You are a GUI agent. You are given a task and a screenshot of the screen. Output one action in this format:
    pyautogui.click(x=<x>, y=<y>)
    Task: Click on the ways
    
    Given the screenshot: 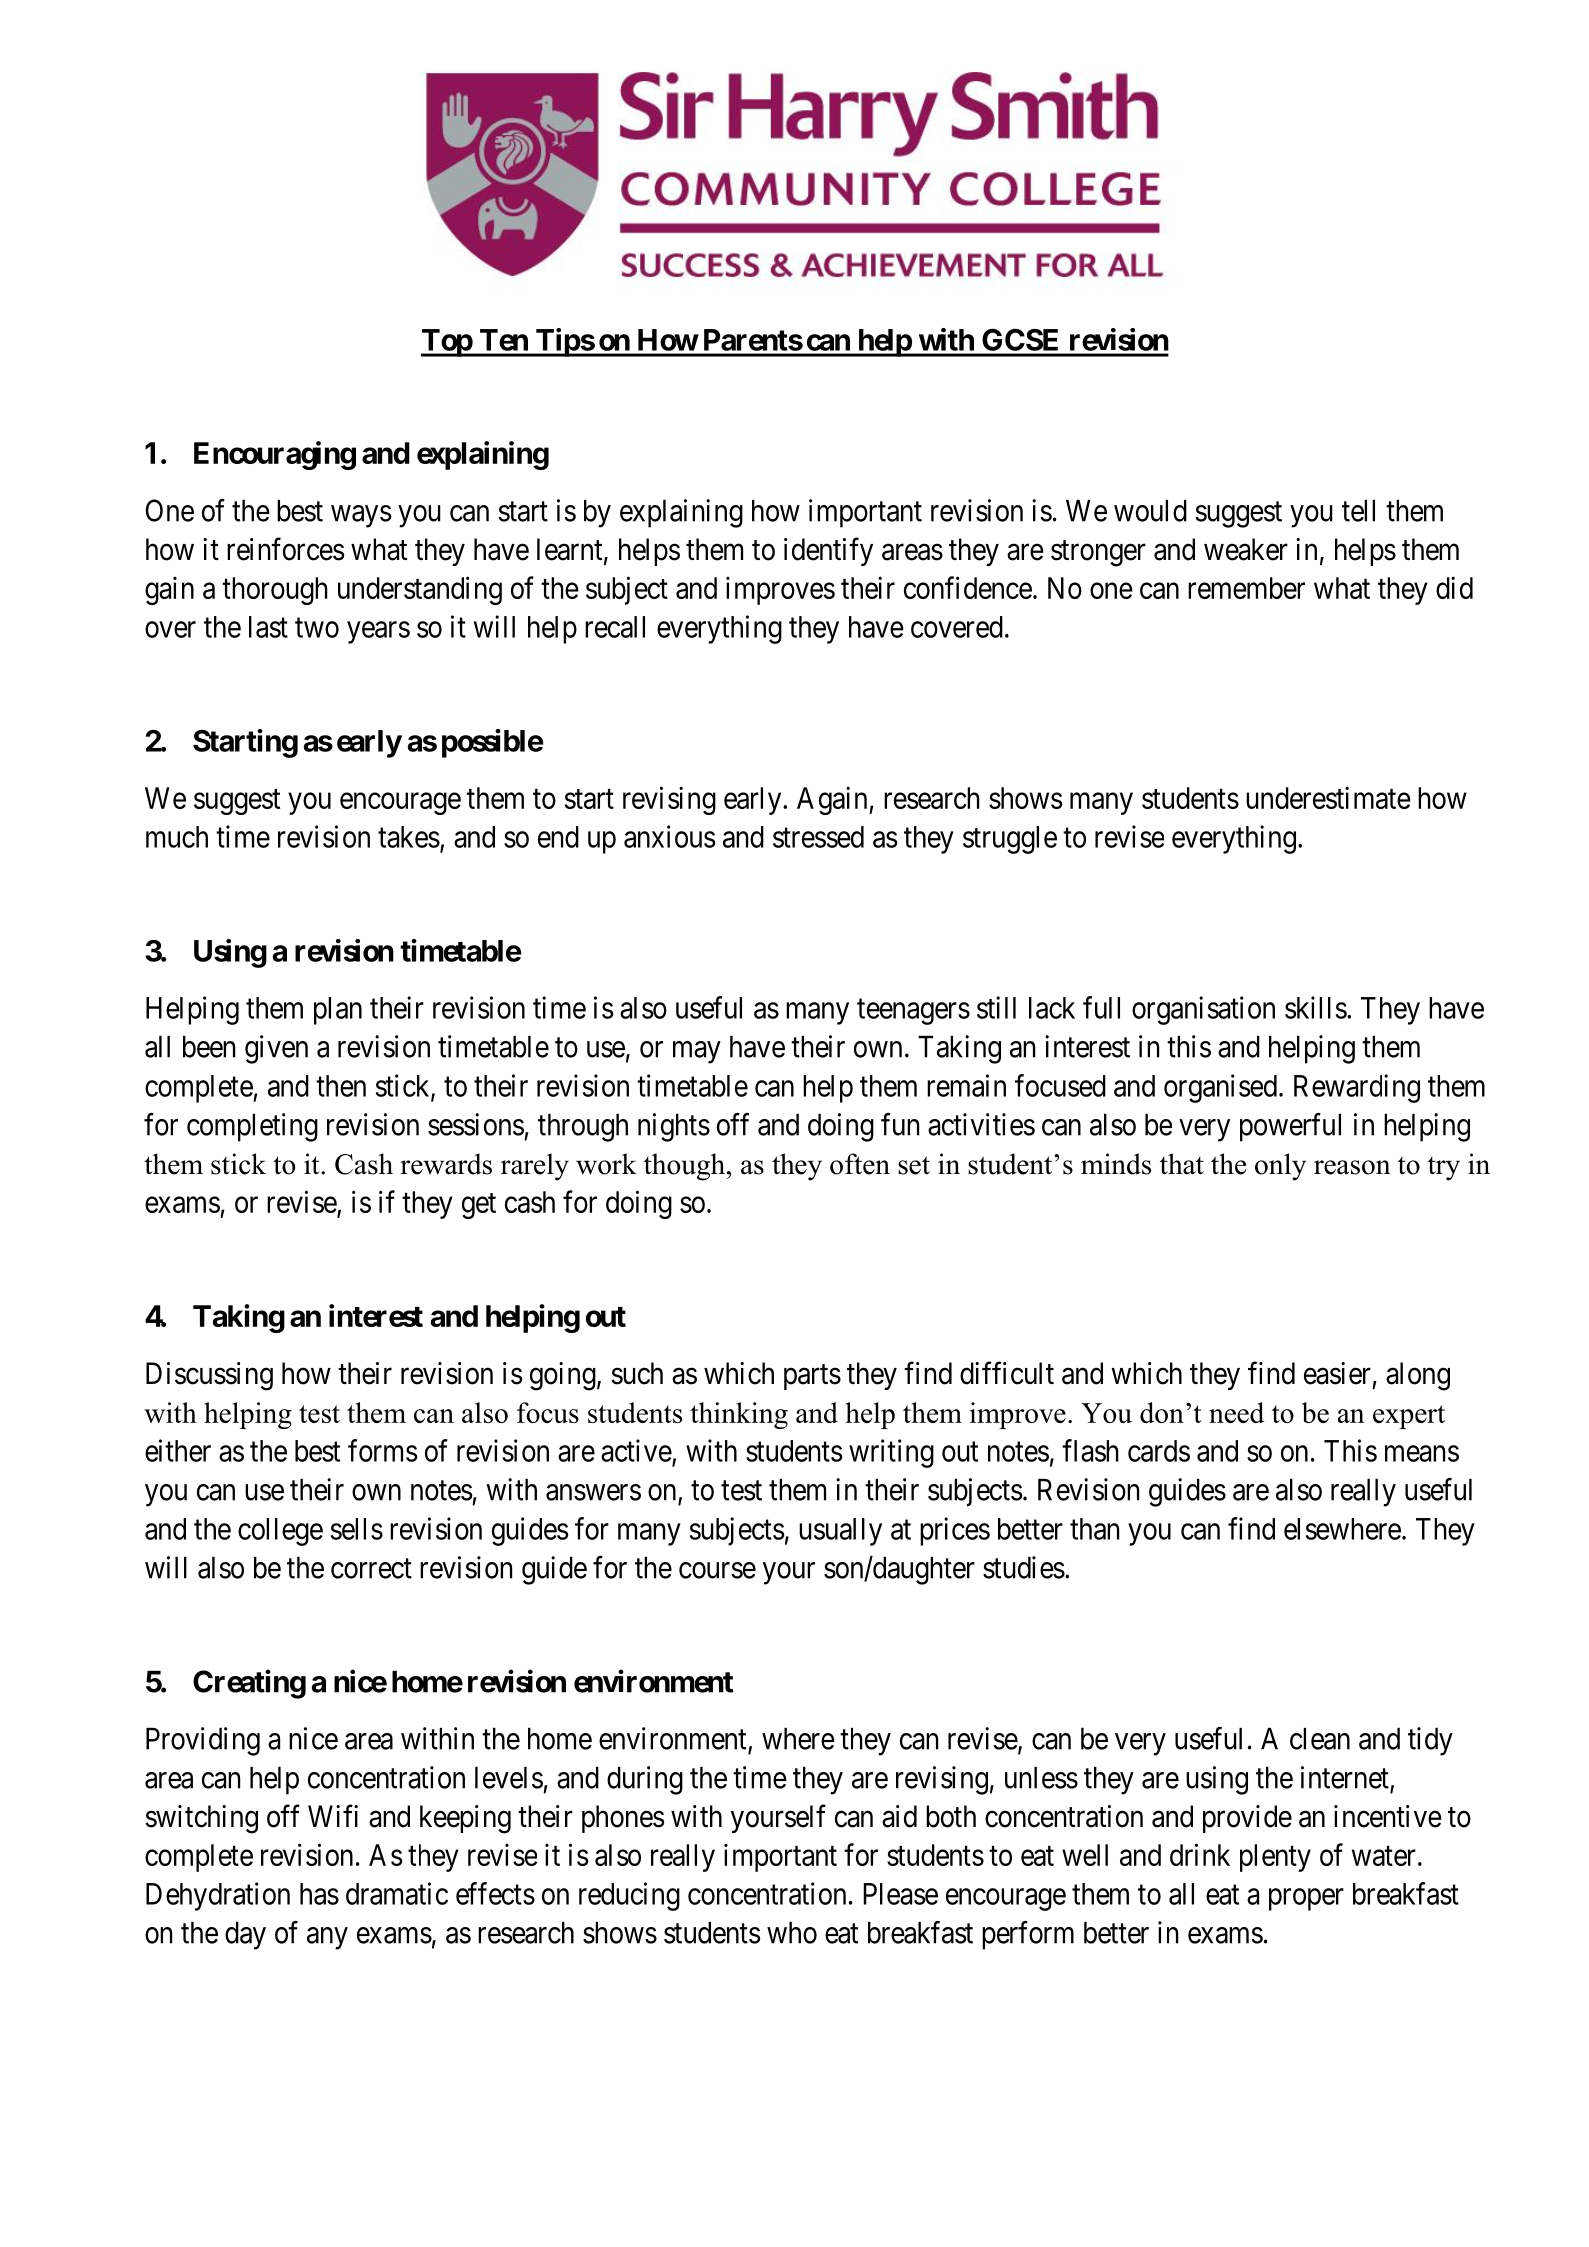 What is the action you would take?
    pyautogui.click(x=361, y=516)
